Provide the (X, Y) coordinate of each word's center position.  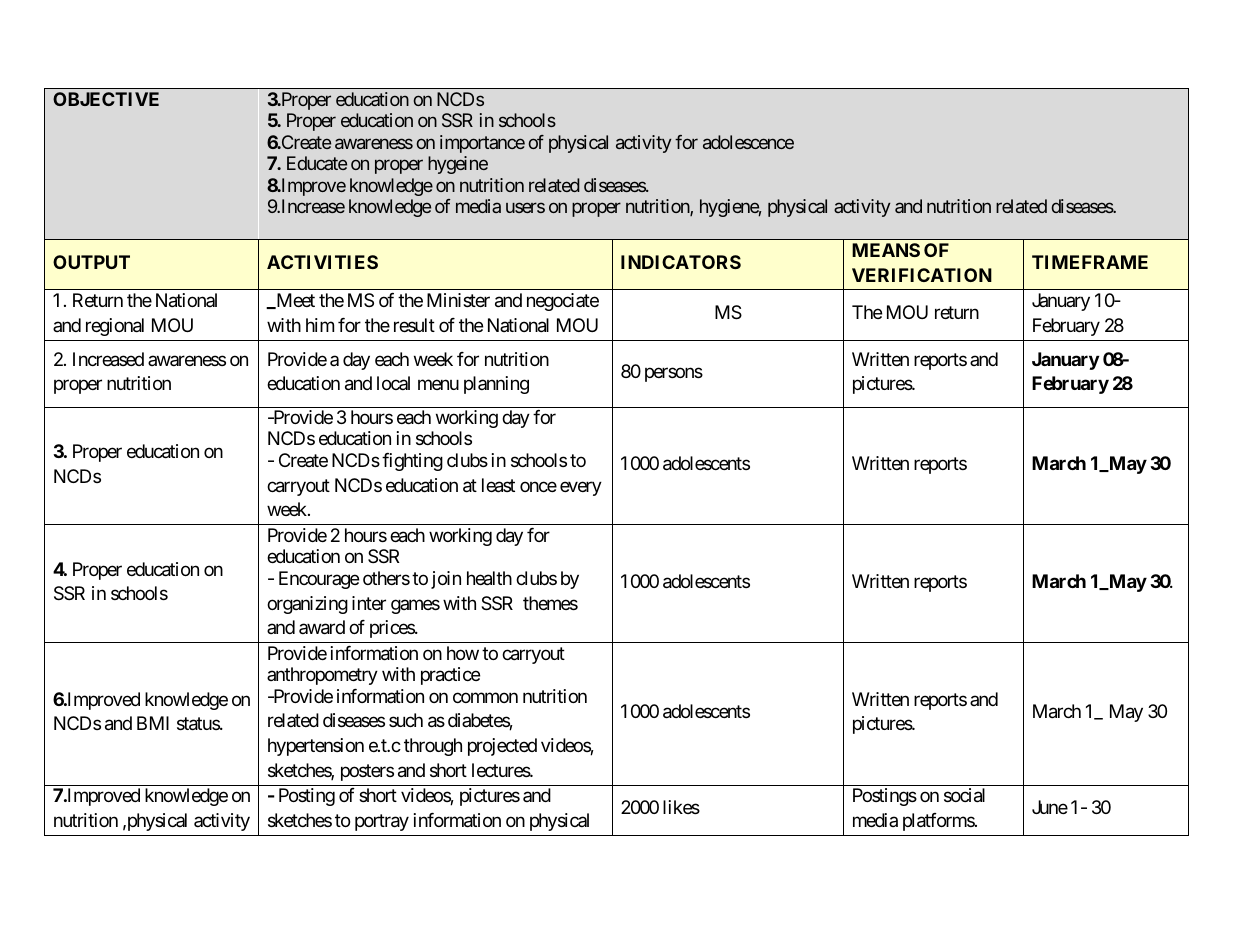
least (498, 485)
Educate (317, 163)
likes (681, 807)
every (581, 488)
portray (382, 822)
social (964, 795)
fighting (412, 462)
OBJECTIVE (106, 99)
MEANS (886, 250)
